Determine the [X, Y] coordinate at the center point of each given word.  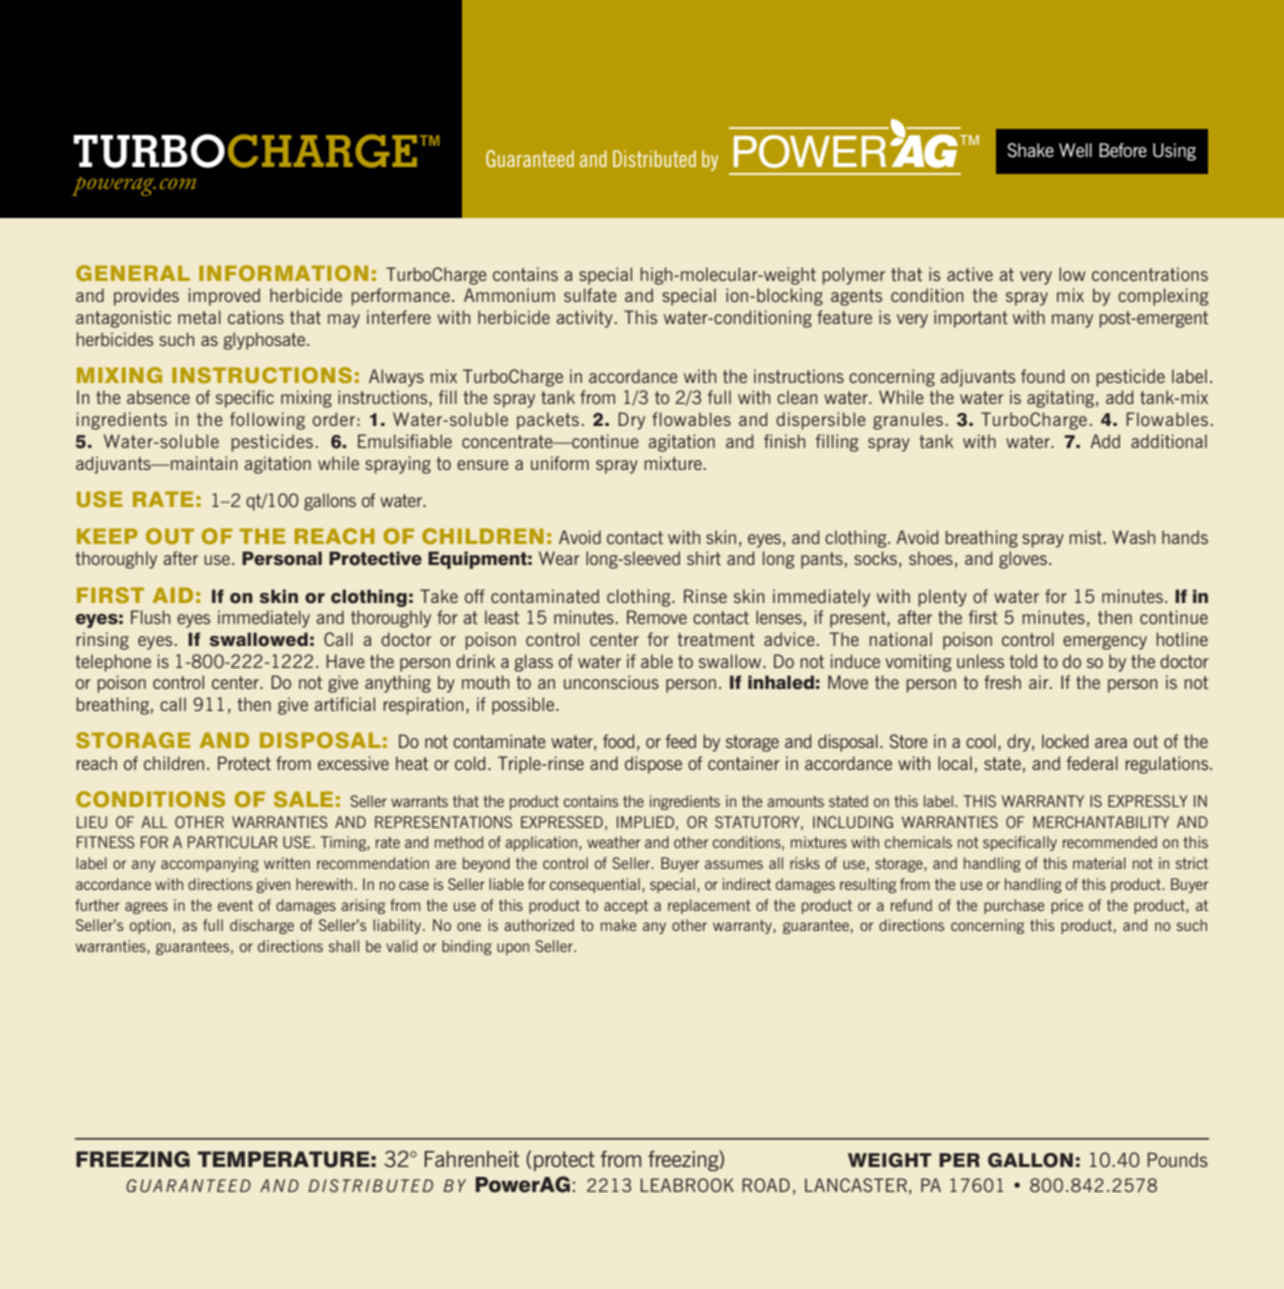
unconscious [611, 682]
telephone [113, 663]
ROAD [766, 1185]
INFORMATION [283, 273]
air [1040, 682]
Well [1075, 150]
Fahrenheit [471, 1159]
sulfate [590, 295]
